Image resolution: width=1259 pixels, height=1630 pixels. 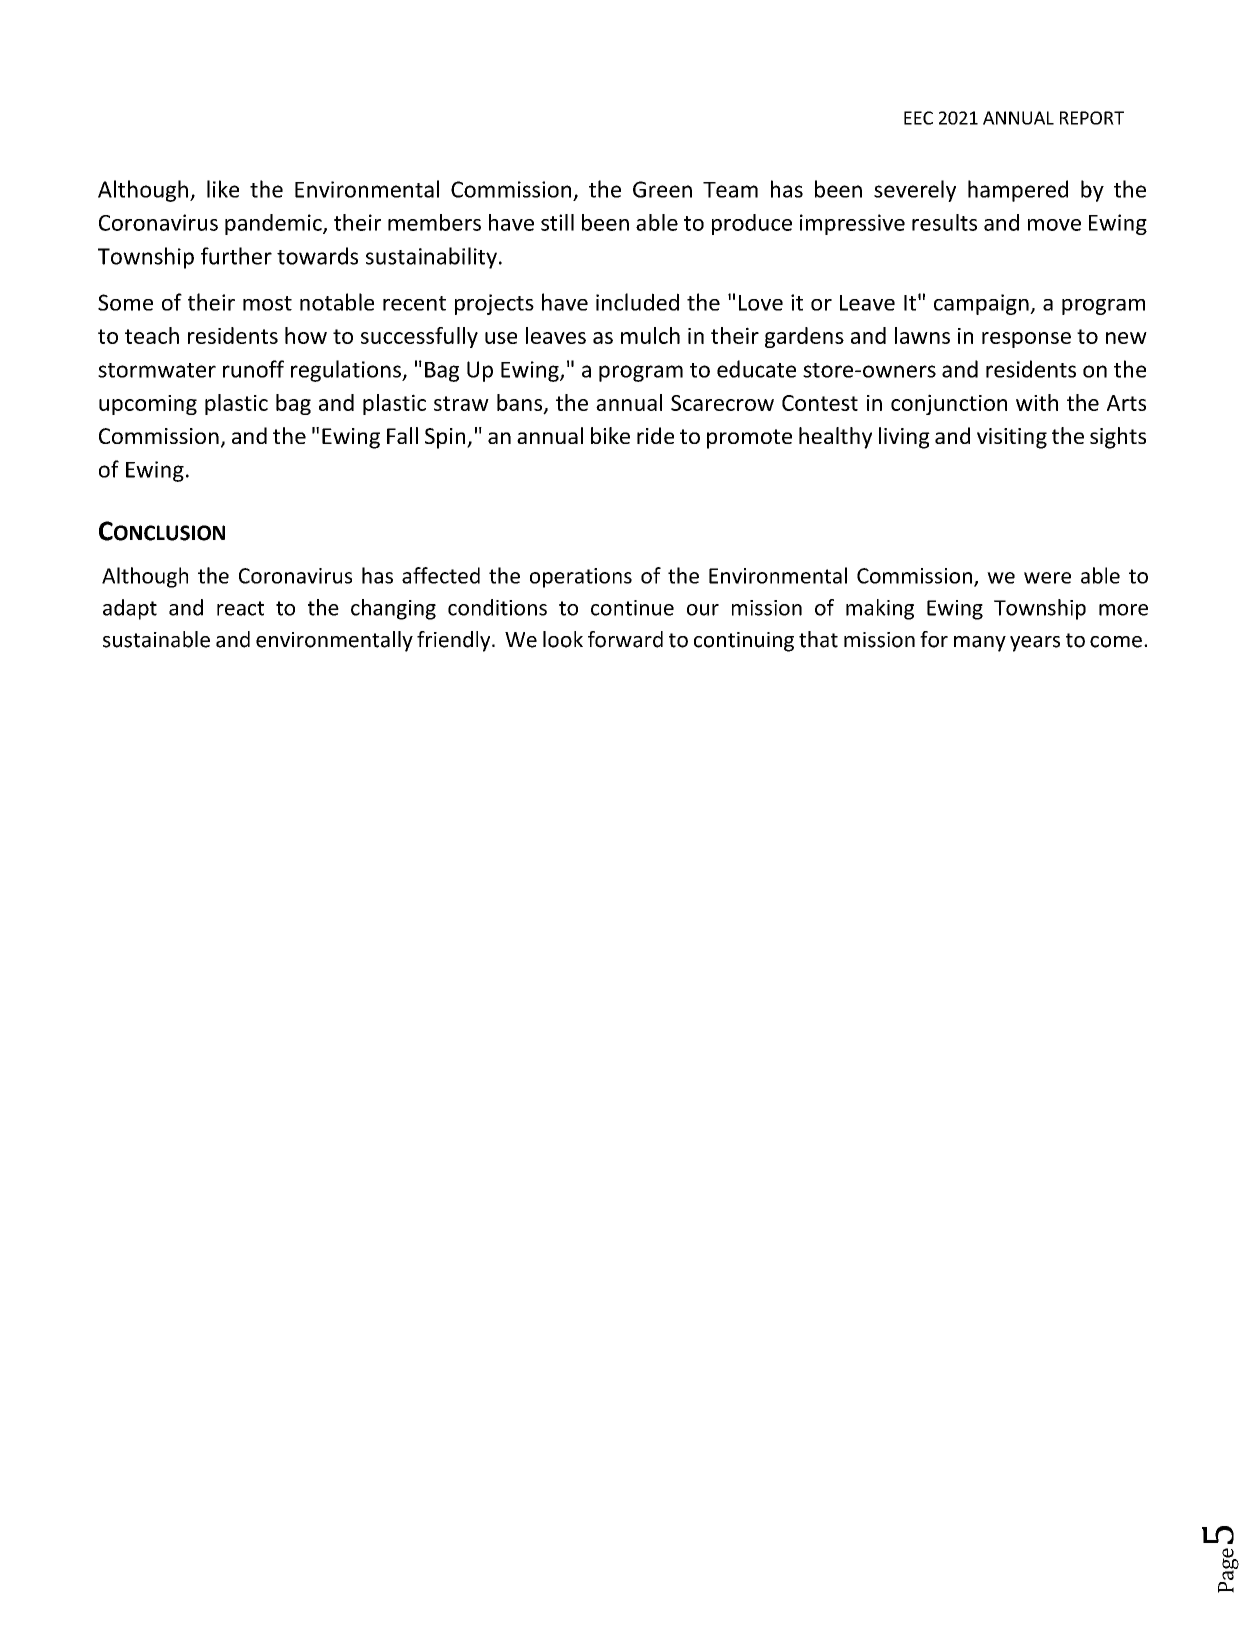 I want to click on included, so click(x=637, y=302).
